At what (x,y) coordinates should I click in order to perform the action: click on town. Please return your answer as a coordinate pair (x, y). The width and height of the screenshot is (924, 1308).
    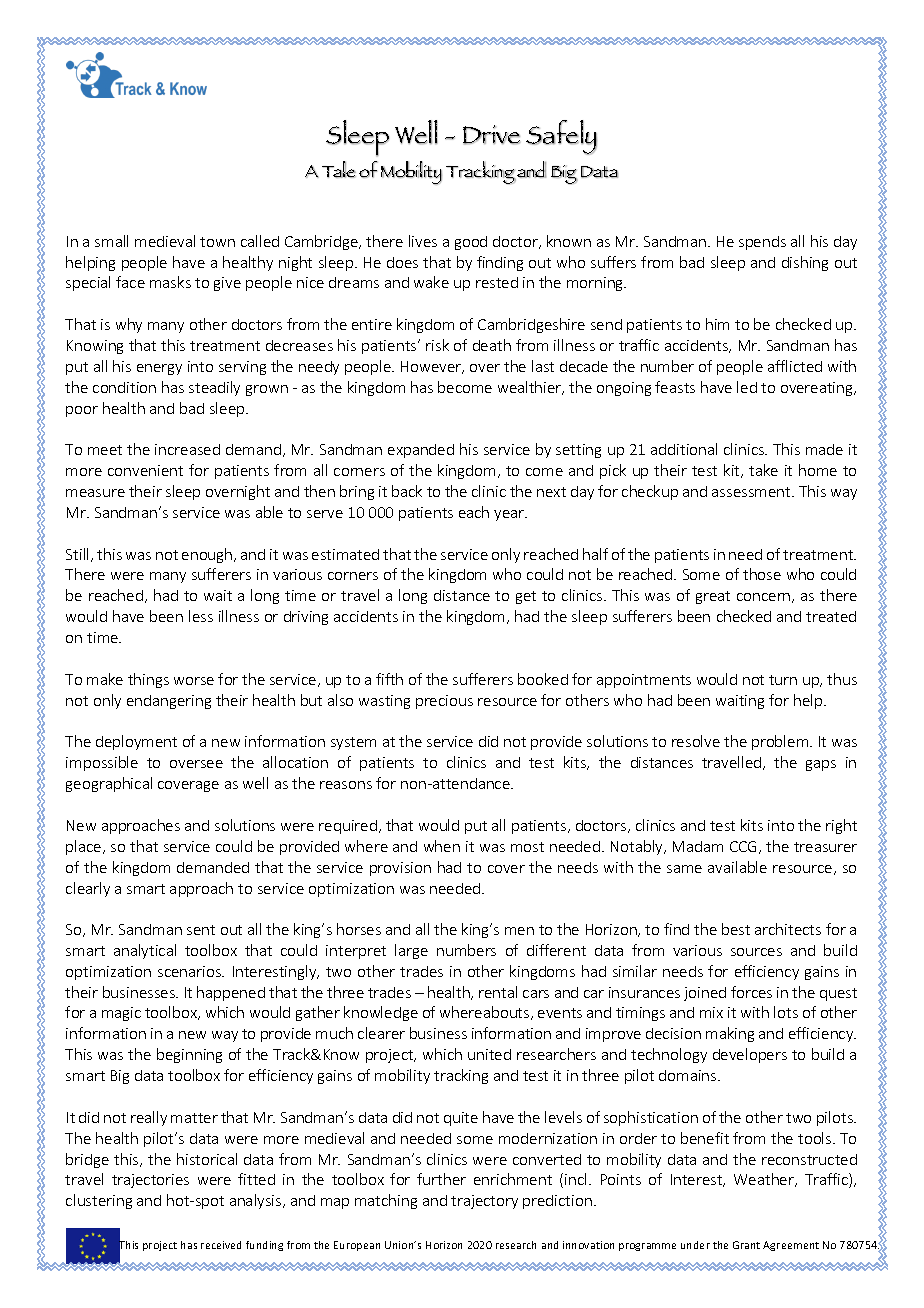
    Looking at the image, I should click on (217, 242).
